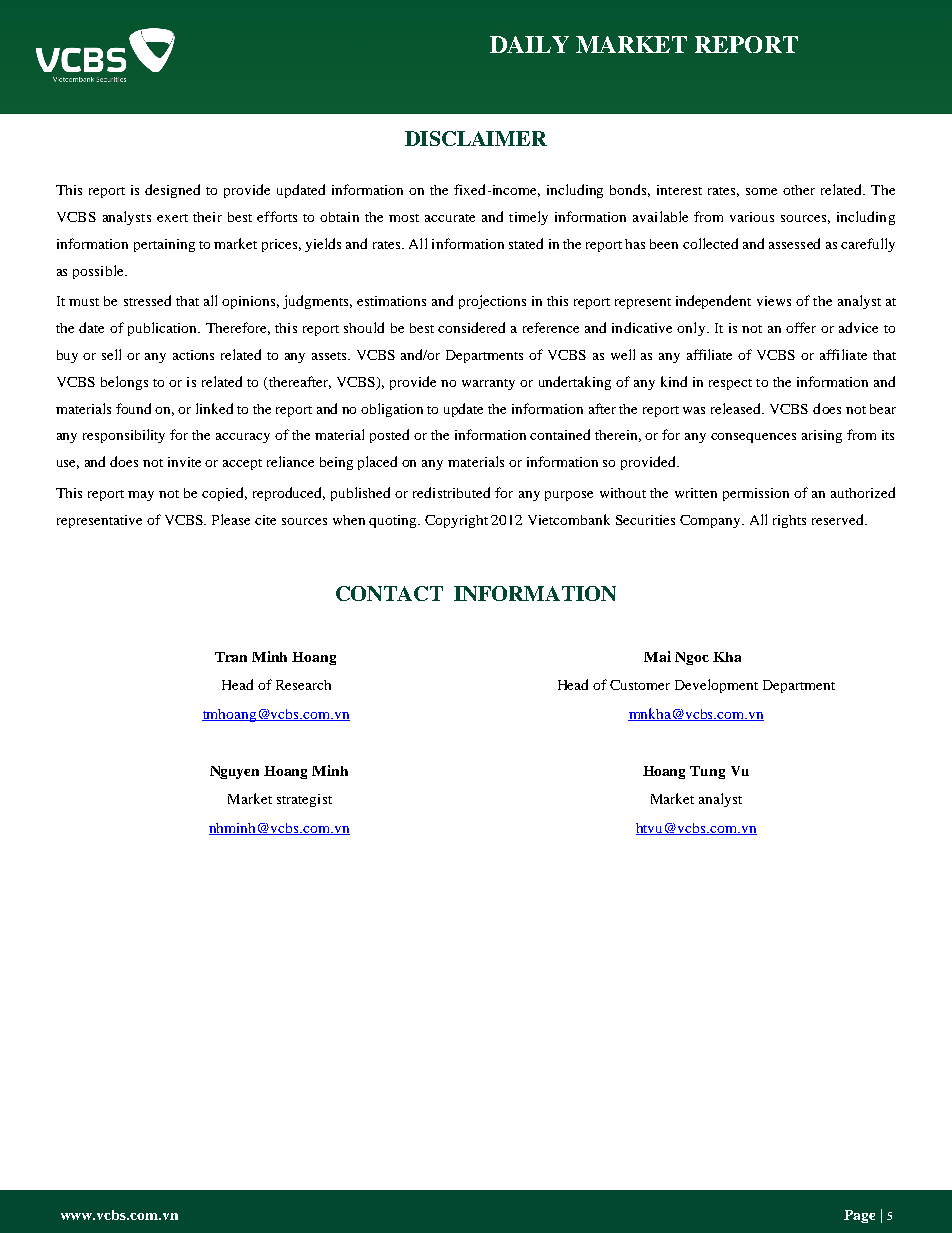 The height and width of the screenshot is (1233, 952). I want to click on Tung, so click(707, 772).
